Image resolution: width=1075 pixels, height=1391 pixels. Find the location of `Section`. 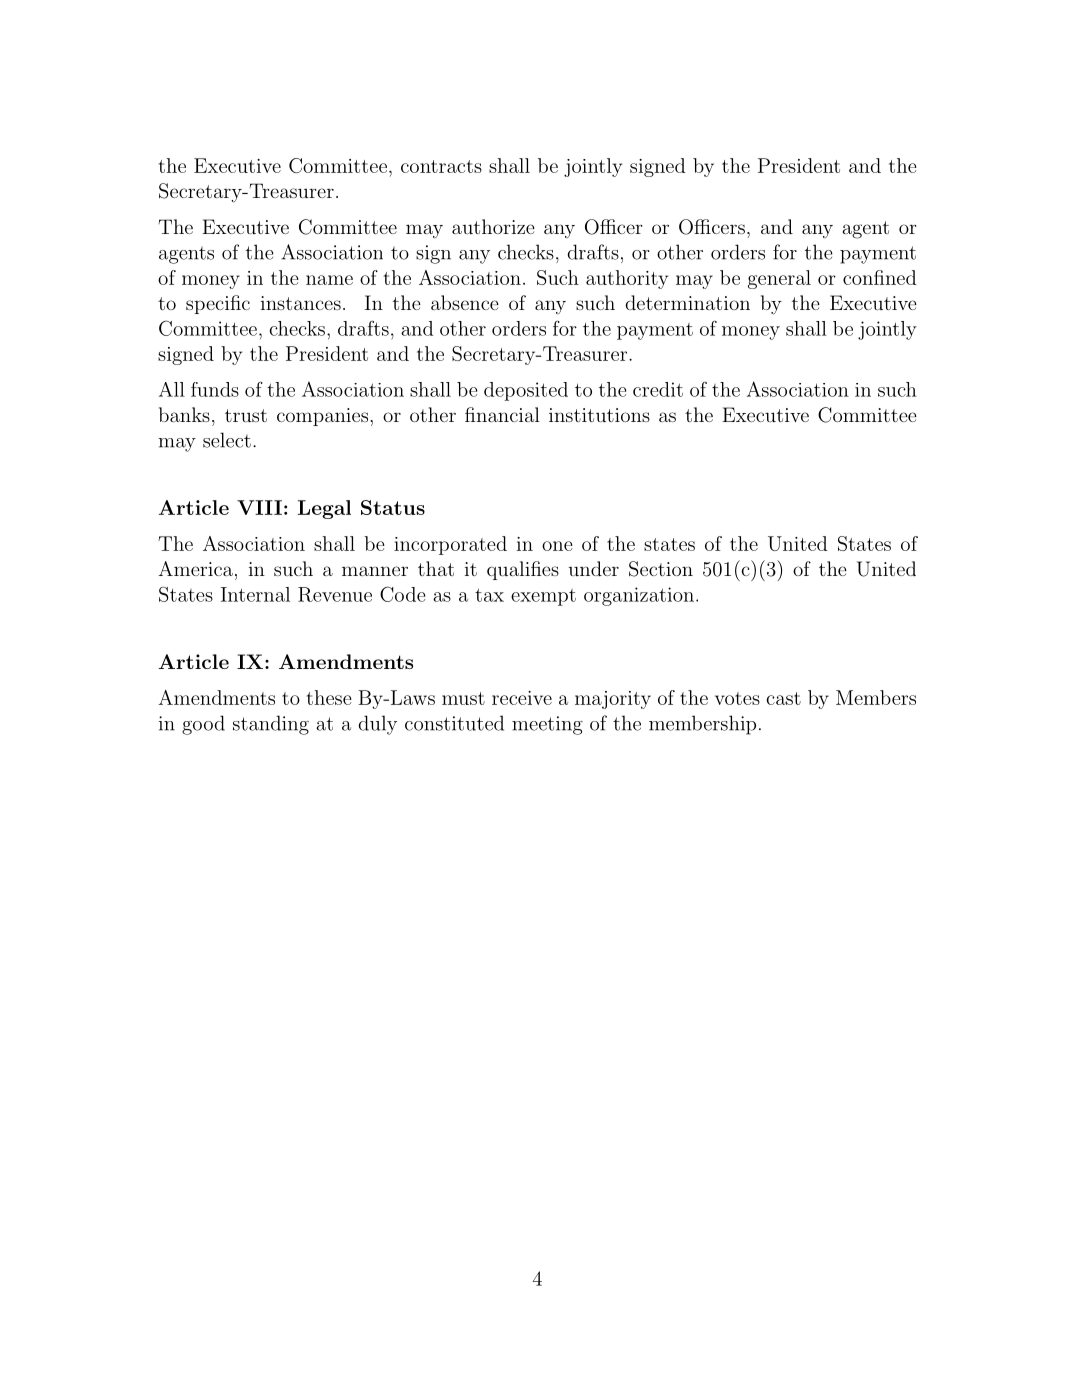

Section is located at coordinates (661, 569).
